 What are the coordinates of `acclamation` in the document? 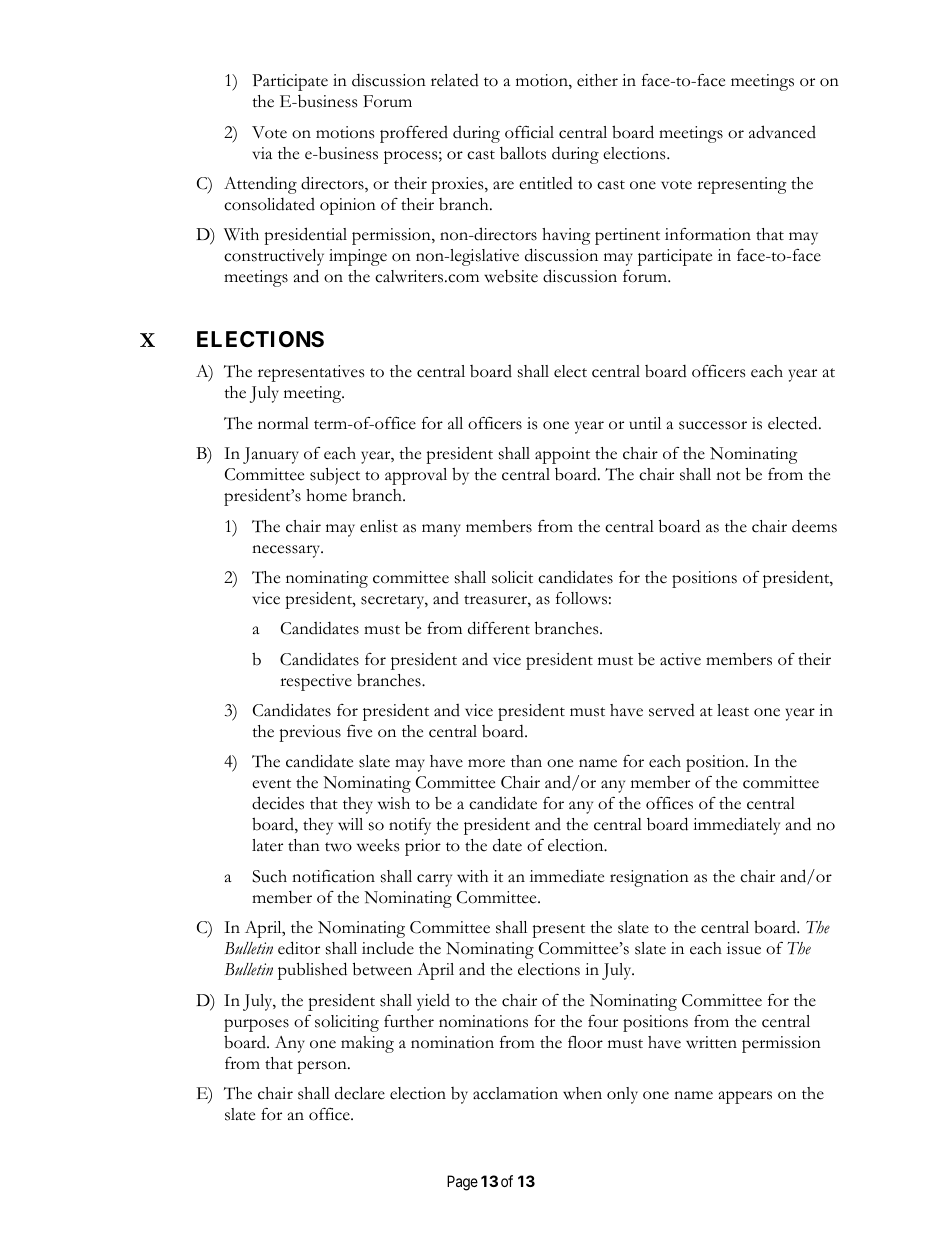 It's located at (515, 1093).
